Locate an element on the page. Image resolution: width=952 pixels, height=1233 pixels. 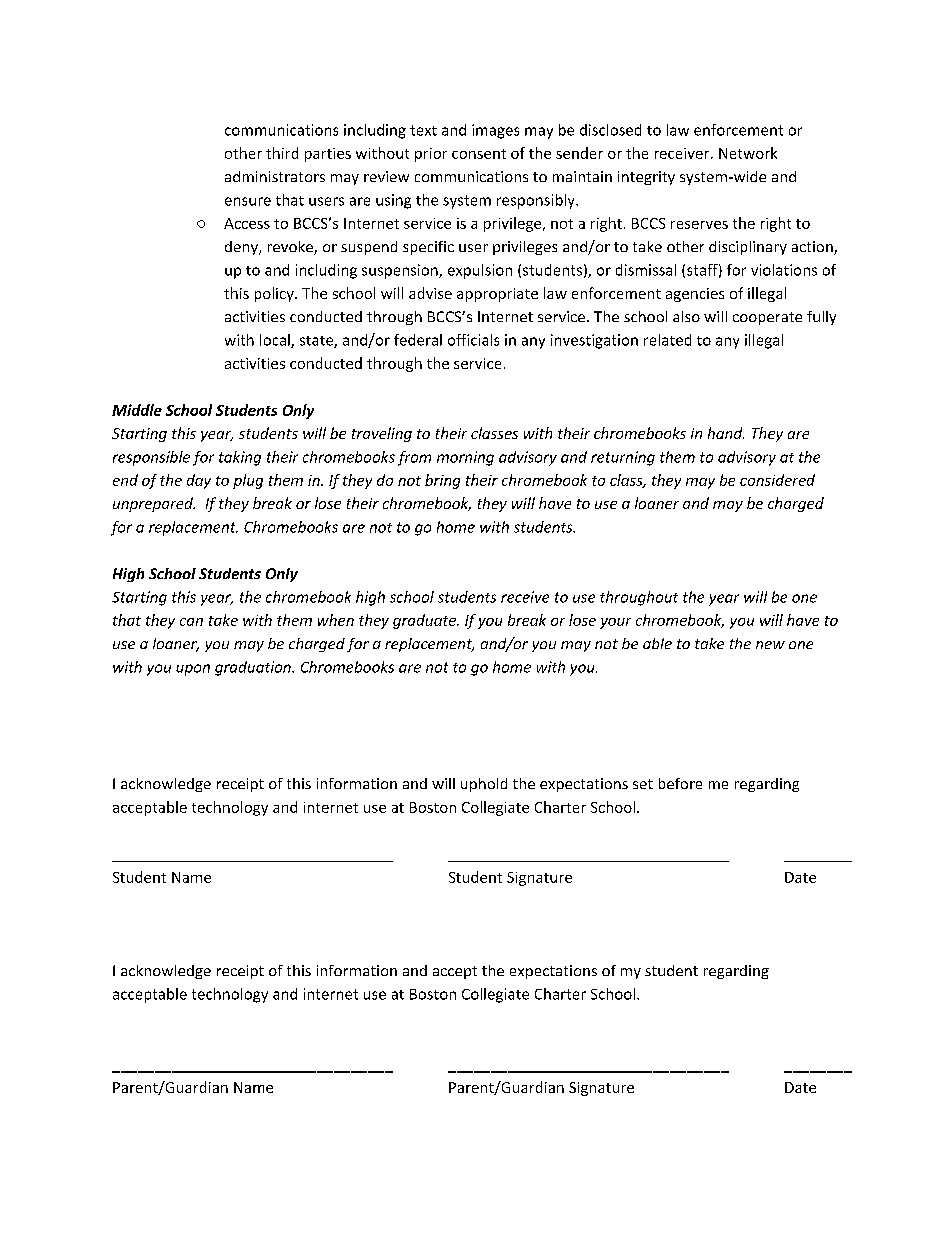
upon is located at coordinates (193, 670).
